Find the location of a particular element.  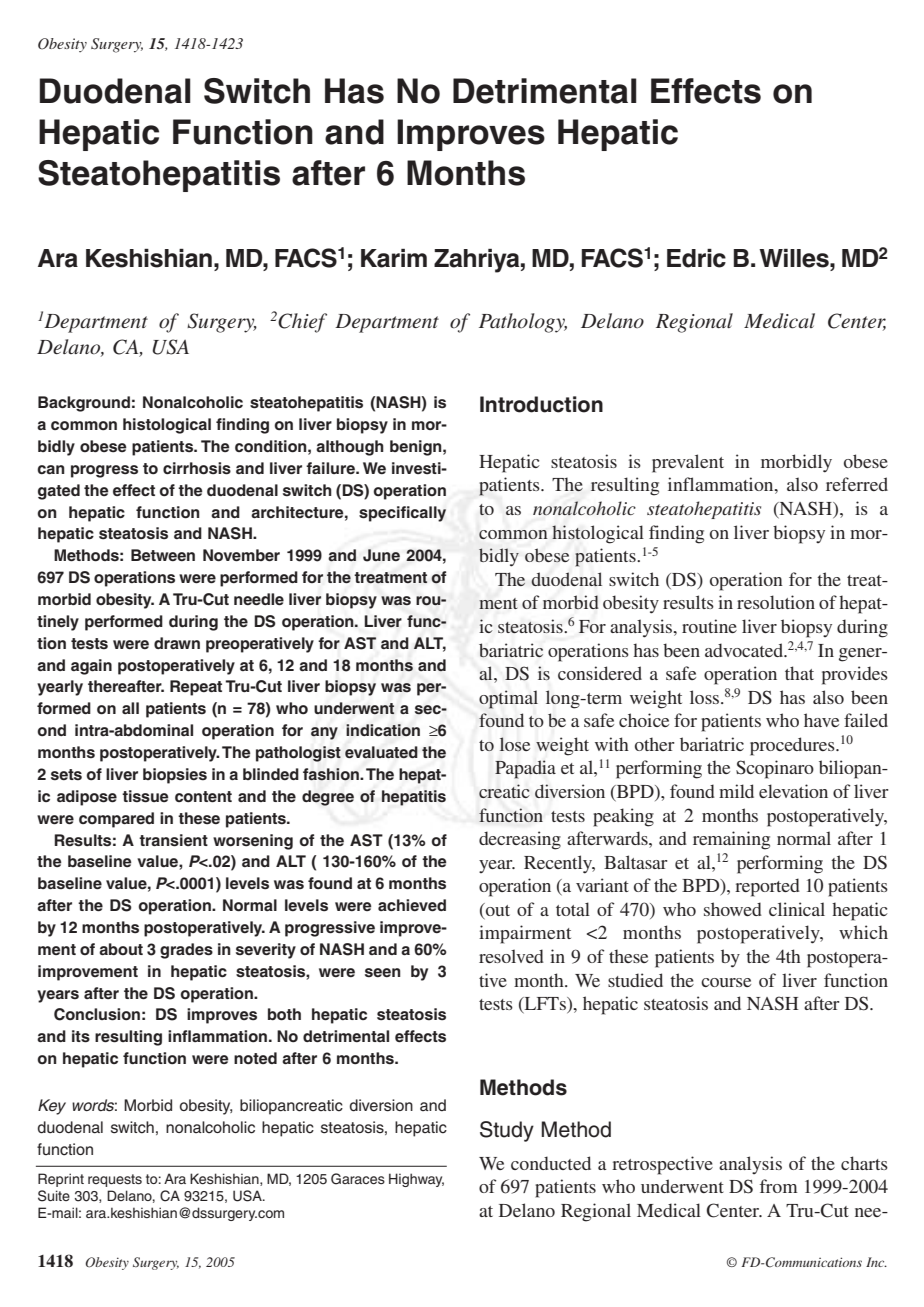

lose is located at coordinates (515, 744).
